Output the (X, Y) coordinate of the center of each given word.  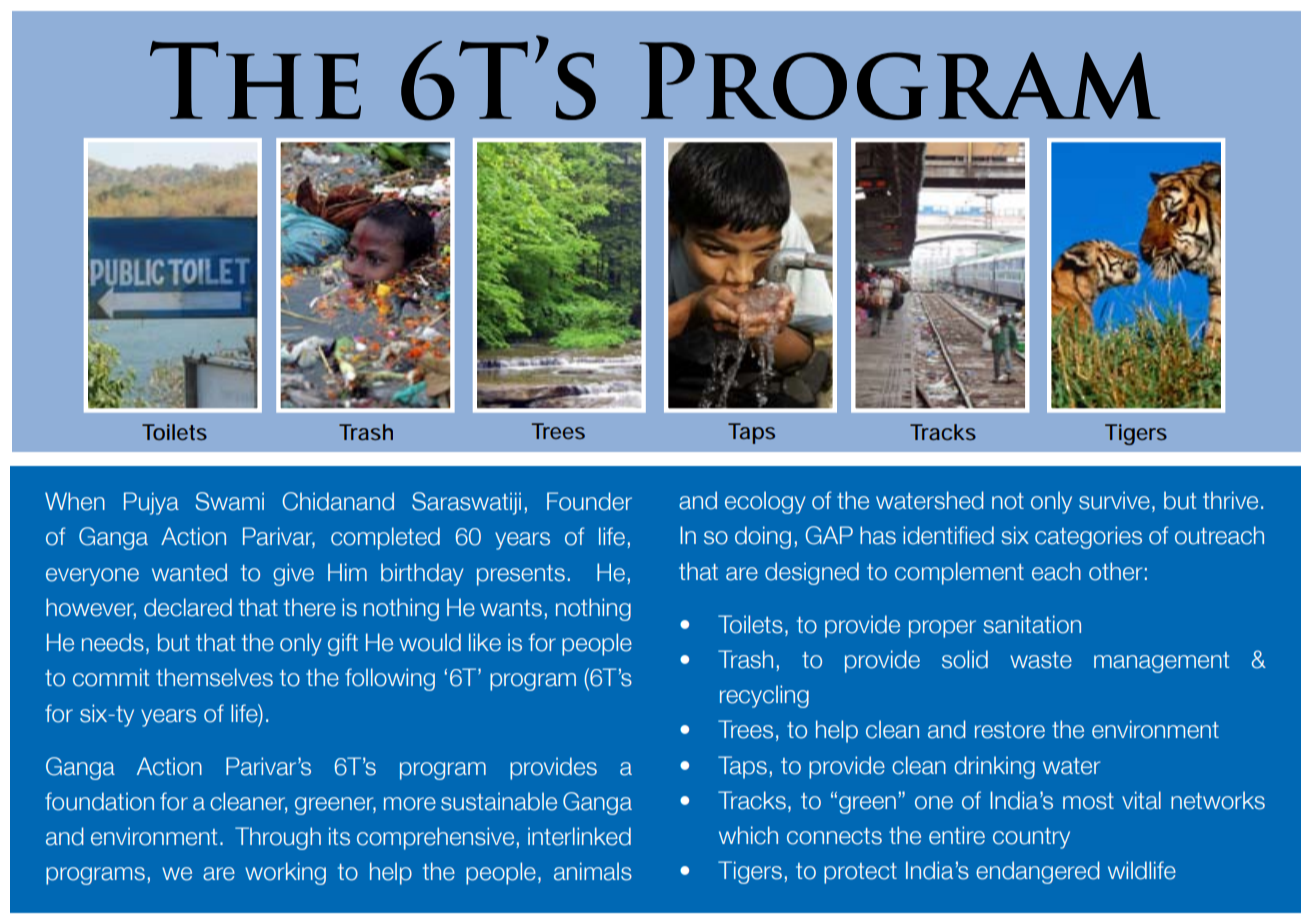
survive (1114, 500)
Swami (229, 501)
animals (593, 871)
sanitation (1032, 624)
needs (113, 642)
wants (511, 608)
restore (1010, 730)
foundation (99, 801)
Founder (589, 501)
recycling (764, 696)
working (285, 873)
